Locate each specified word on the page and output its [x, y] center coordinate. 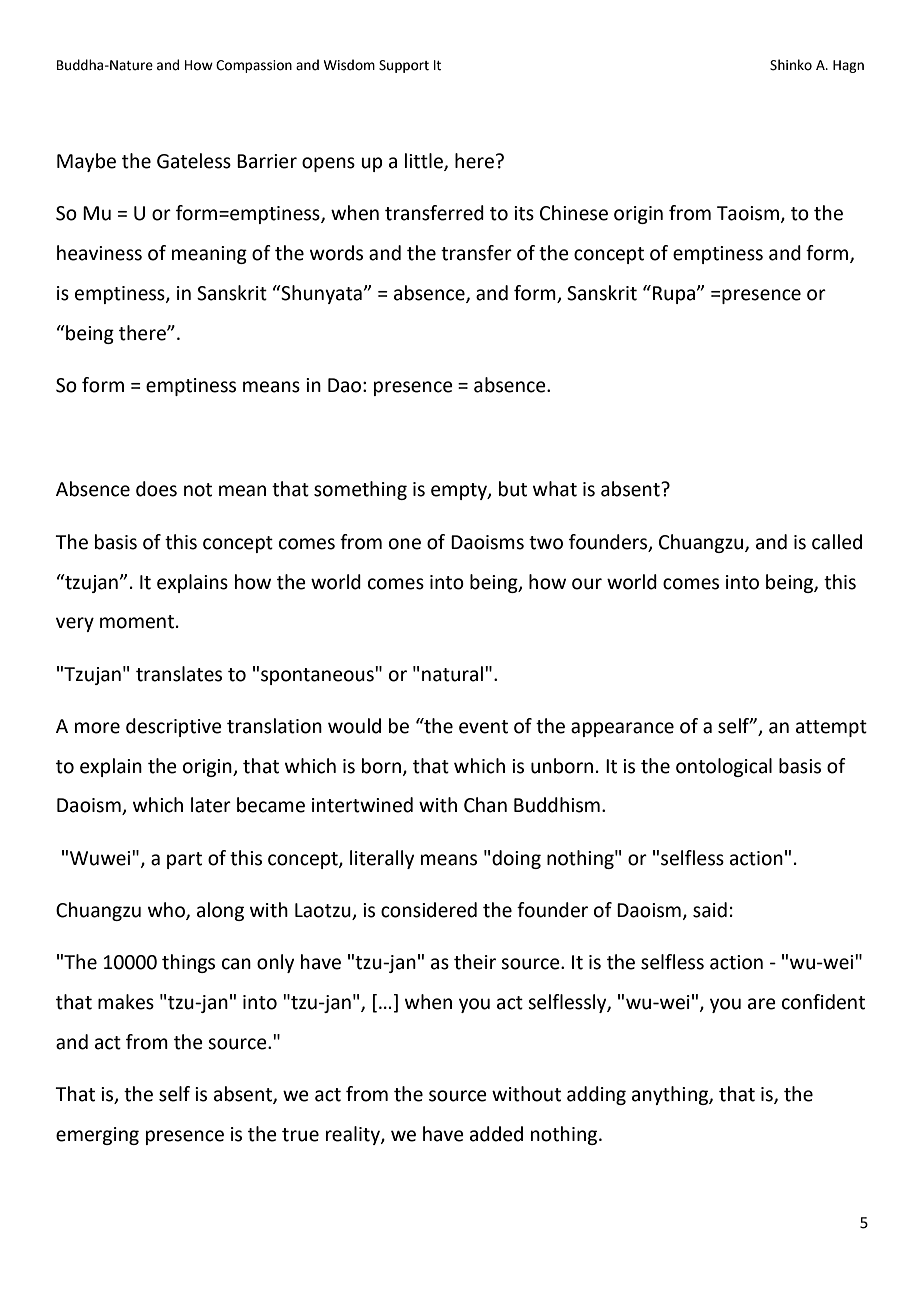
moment [137, 622]
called [837, 542]
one [405, 544]
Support [404, 66]
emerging [97, 1136]
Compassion [254, 66]
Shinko [791, 65]
